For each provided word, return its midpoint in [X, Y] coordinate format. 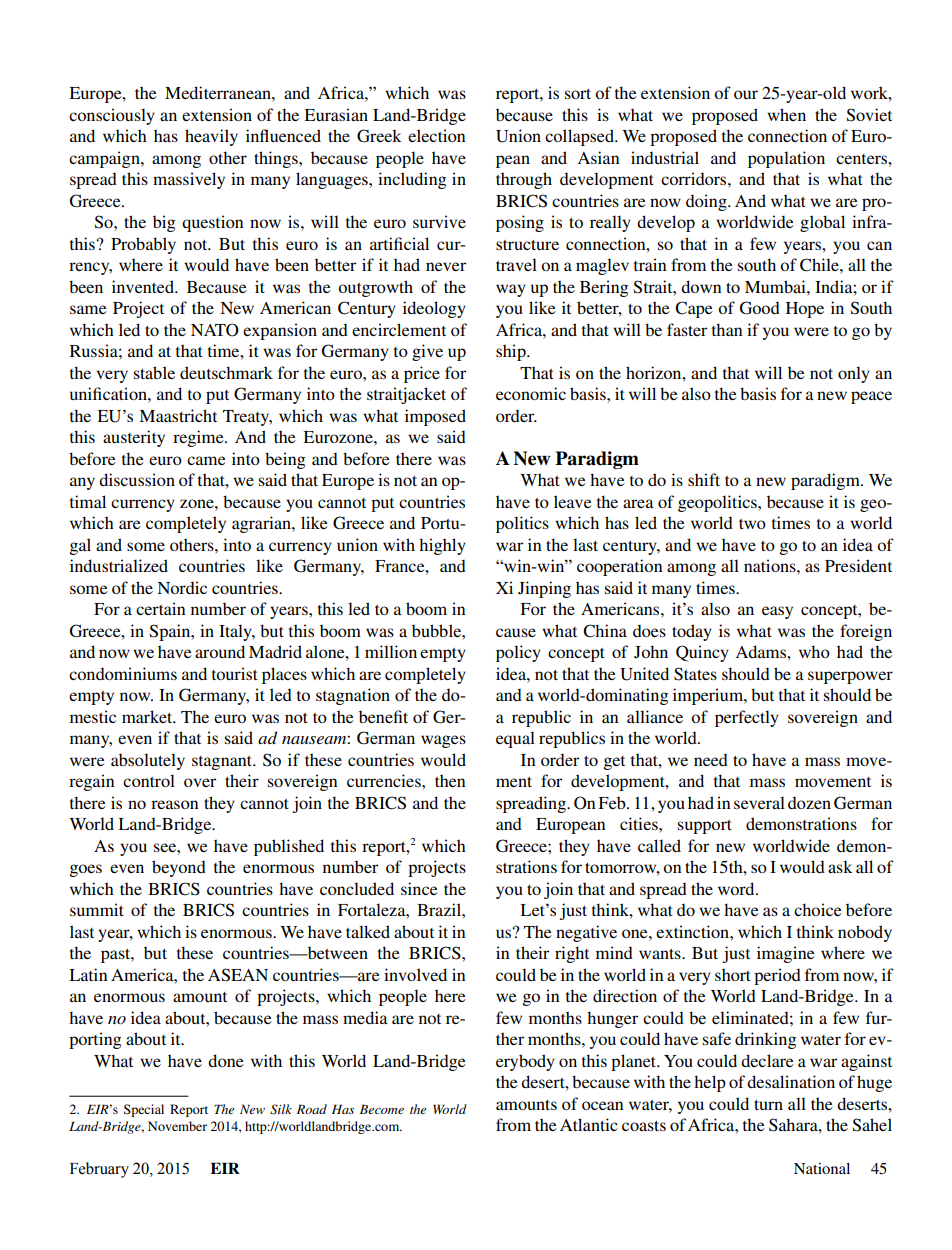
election [436, 135]
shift [704, 479]
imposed [435, 417]
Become [382, 1109]
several [759, 802]
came [206, 460]
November [177, 1126]
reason [174, 804]
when [786, 114]
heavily [211, 137]
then [450, 780]
